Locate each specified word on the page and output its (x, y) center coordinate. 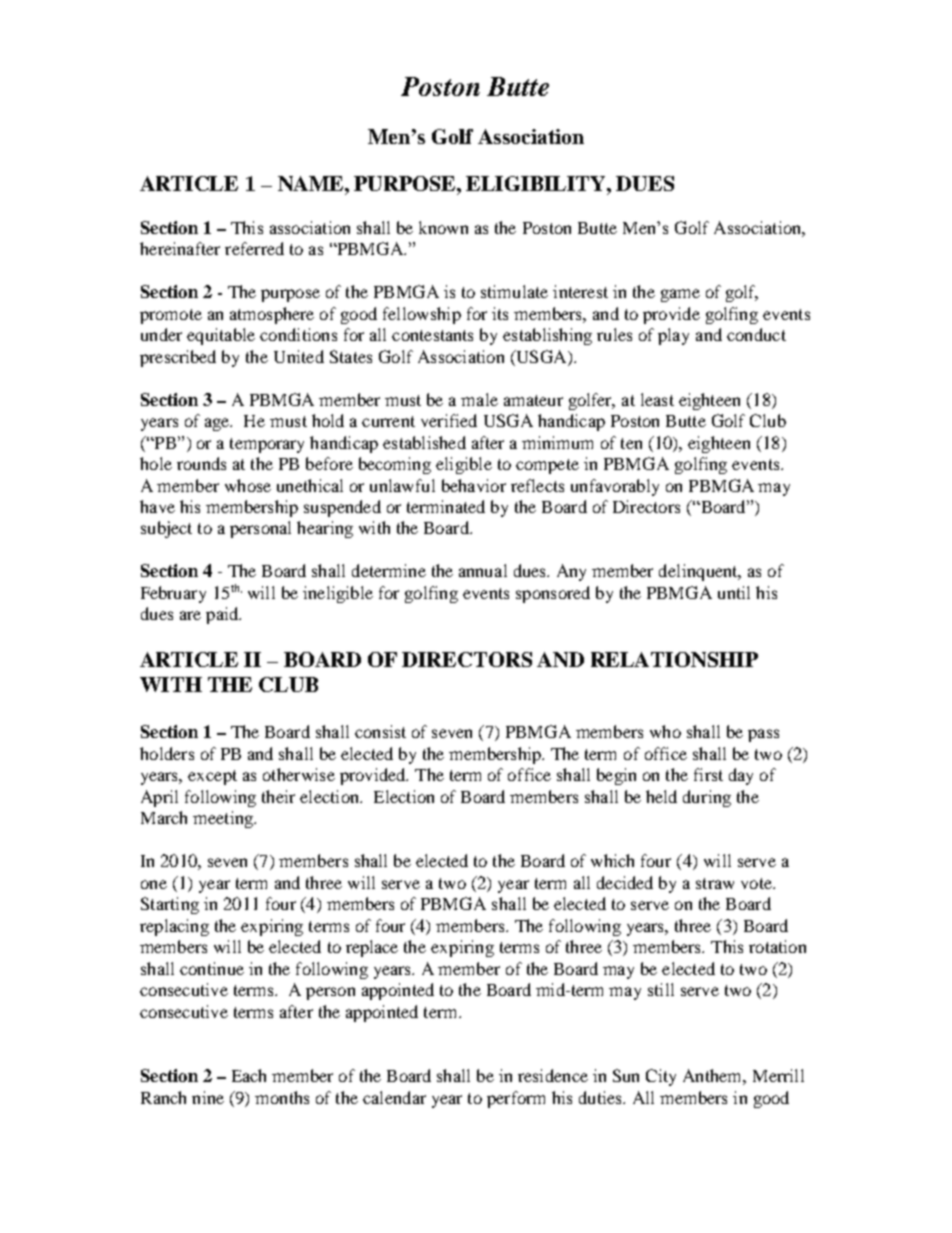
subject (166, 529)
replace (372, 948)
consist (380, 731)
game (680, 295)
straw (715, 883)
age (218, 424)
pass (763, 735)
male (479, 399)
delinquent (699, 572)
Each (249, 1075)
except (212, 777)
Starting (170, 905)
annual (483, 570)
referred (254, 248)
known (443, 227)
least (657, 399)
